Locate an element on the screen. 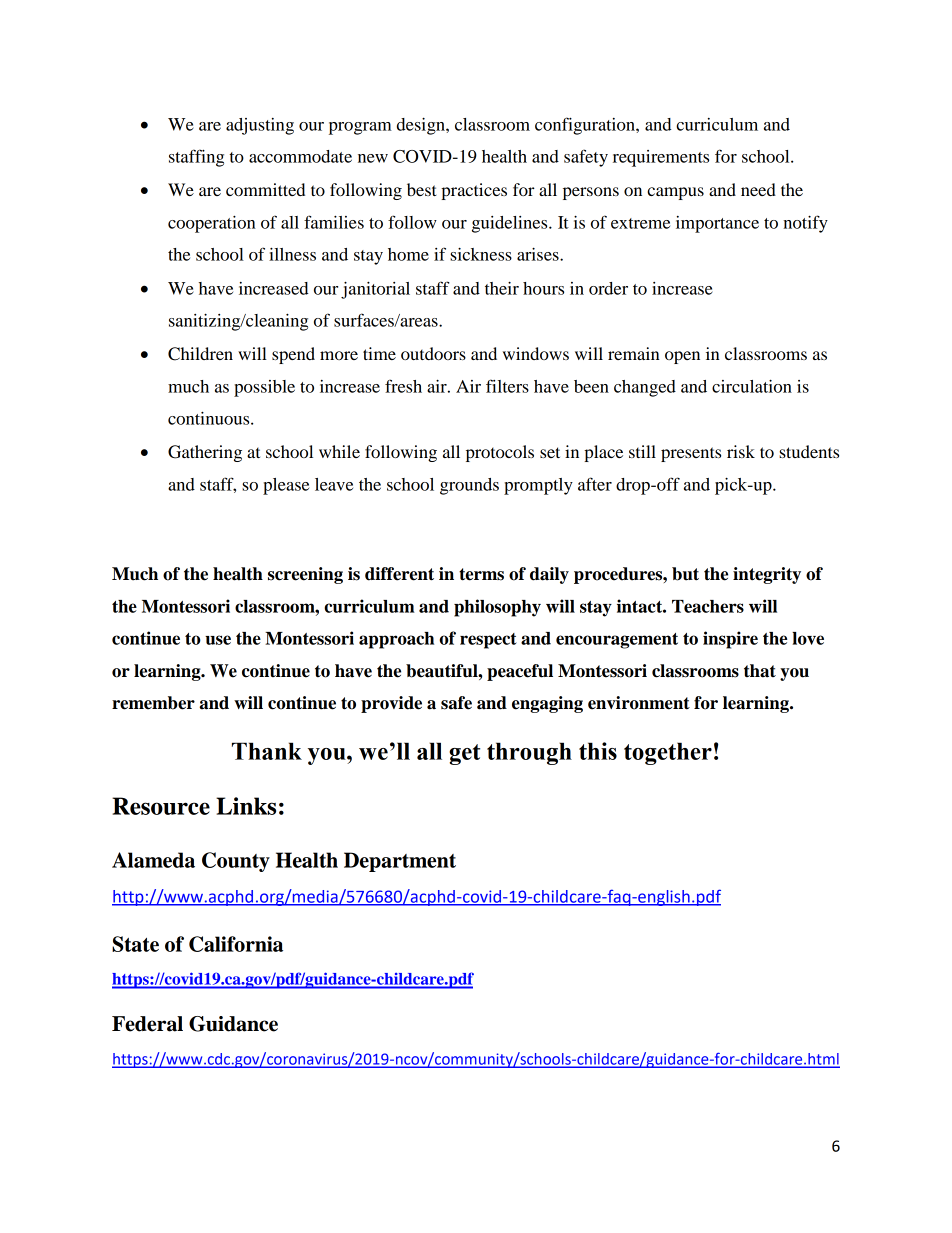 The image size is (952, 1233). Federal is located at coordinates (147, 1024).
